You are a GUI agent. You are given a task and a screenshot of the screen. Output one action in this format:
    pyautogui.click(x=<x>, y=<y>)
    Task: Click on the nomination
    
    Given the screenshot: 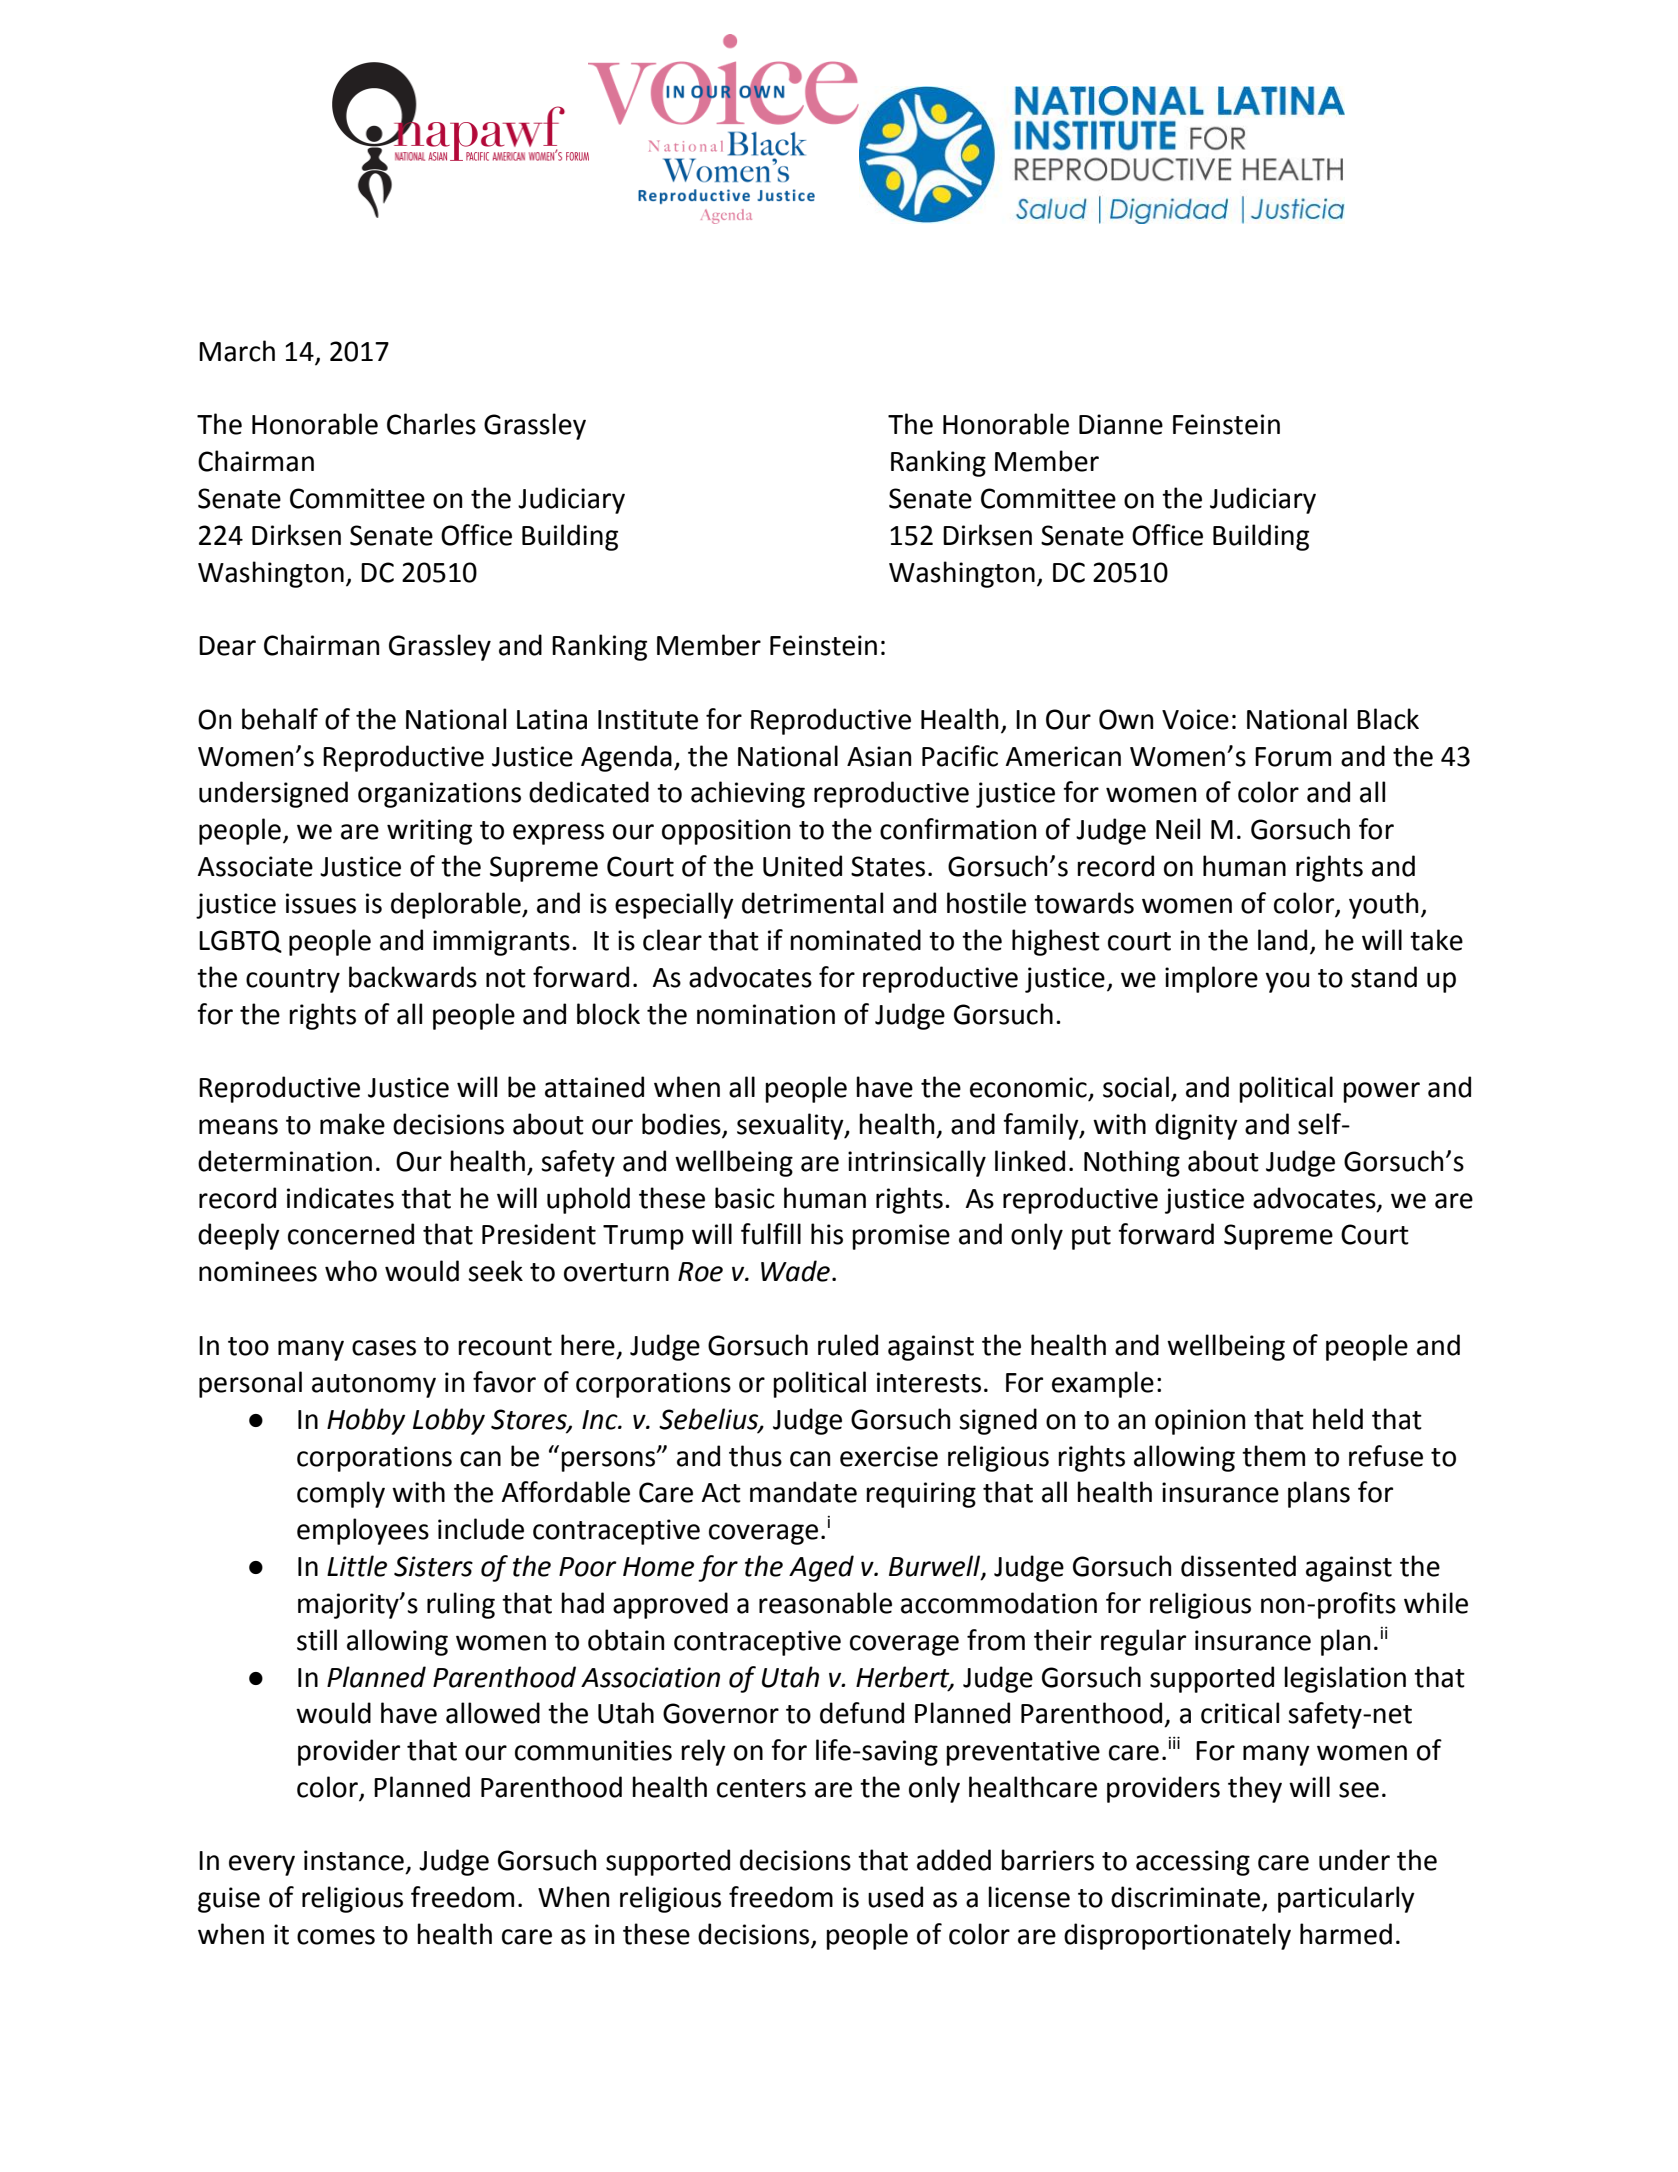 What is the action you would take?
    pyautogui.click(x=766, y=1014)
